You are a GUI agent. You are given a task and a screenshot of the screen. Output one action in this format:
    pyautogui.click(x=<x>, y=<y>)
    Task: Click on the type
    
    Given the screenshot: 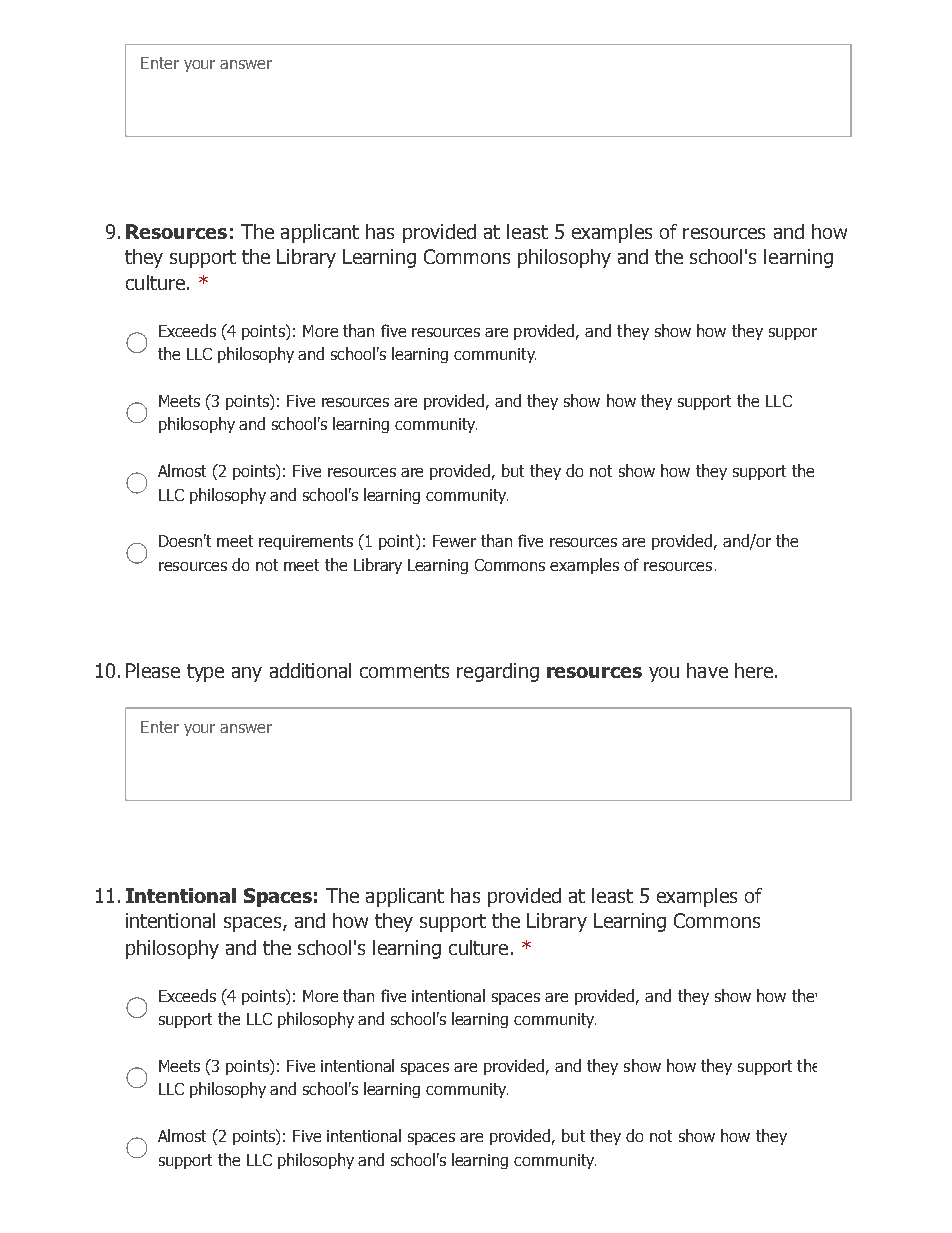 What is the action you would take?
    pyautogui.click(x=205, y=673)
